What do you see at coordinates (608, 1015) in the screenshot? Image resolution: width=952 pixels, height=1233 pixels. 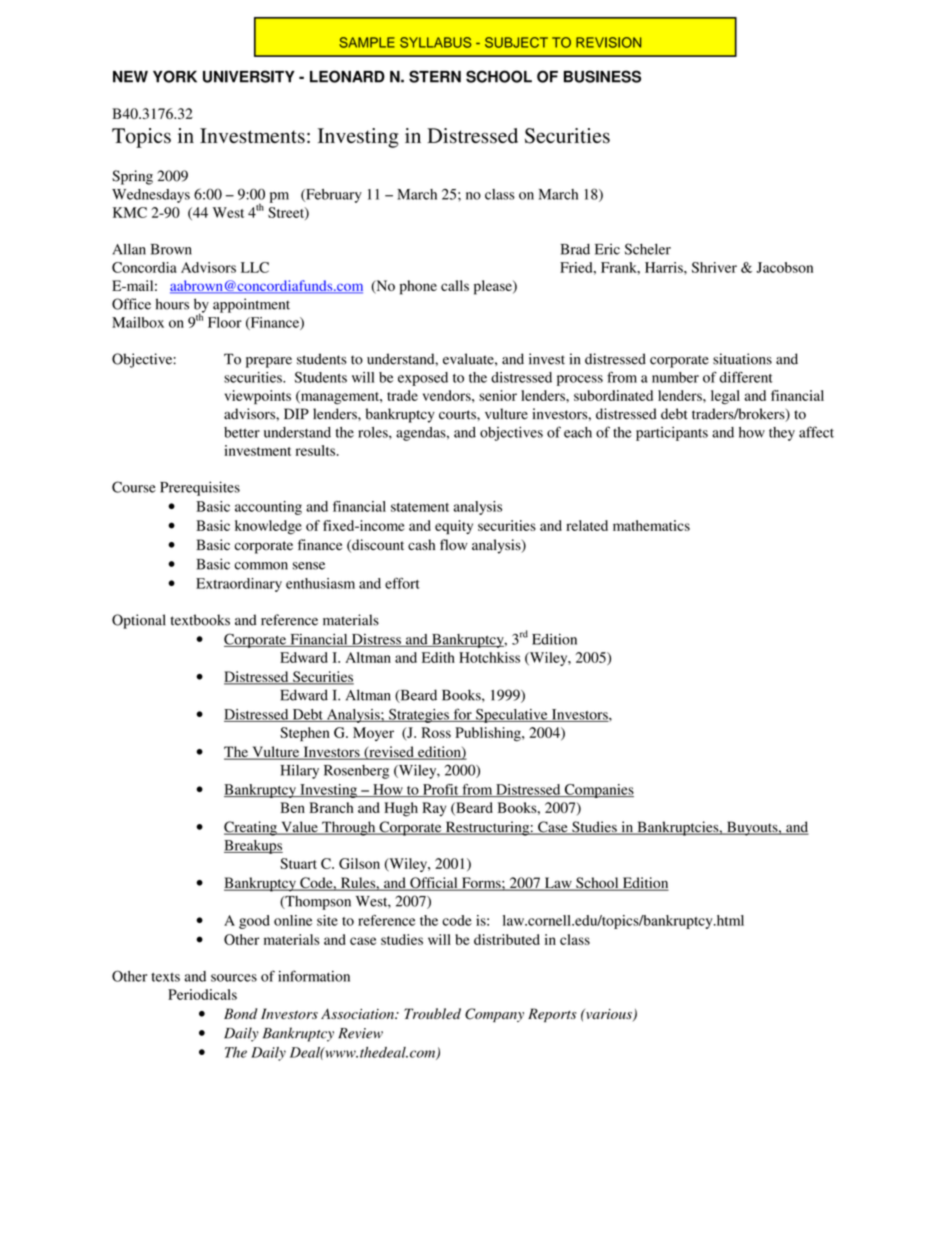 I see `various` at bounding box center [608, 1015].
